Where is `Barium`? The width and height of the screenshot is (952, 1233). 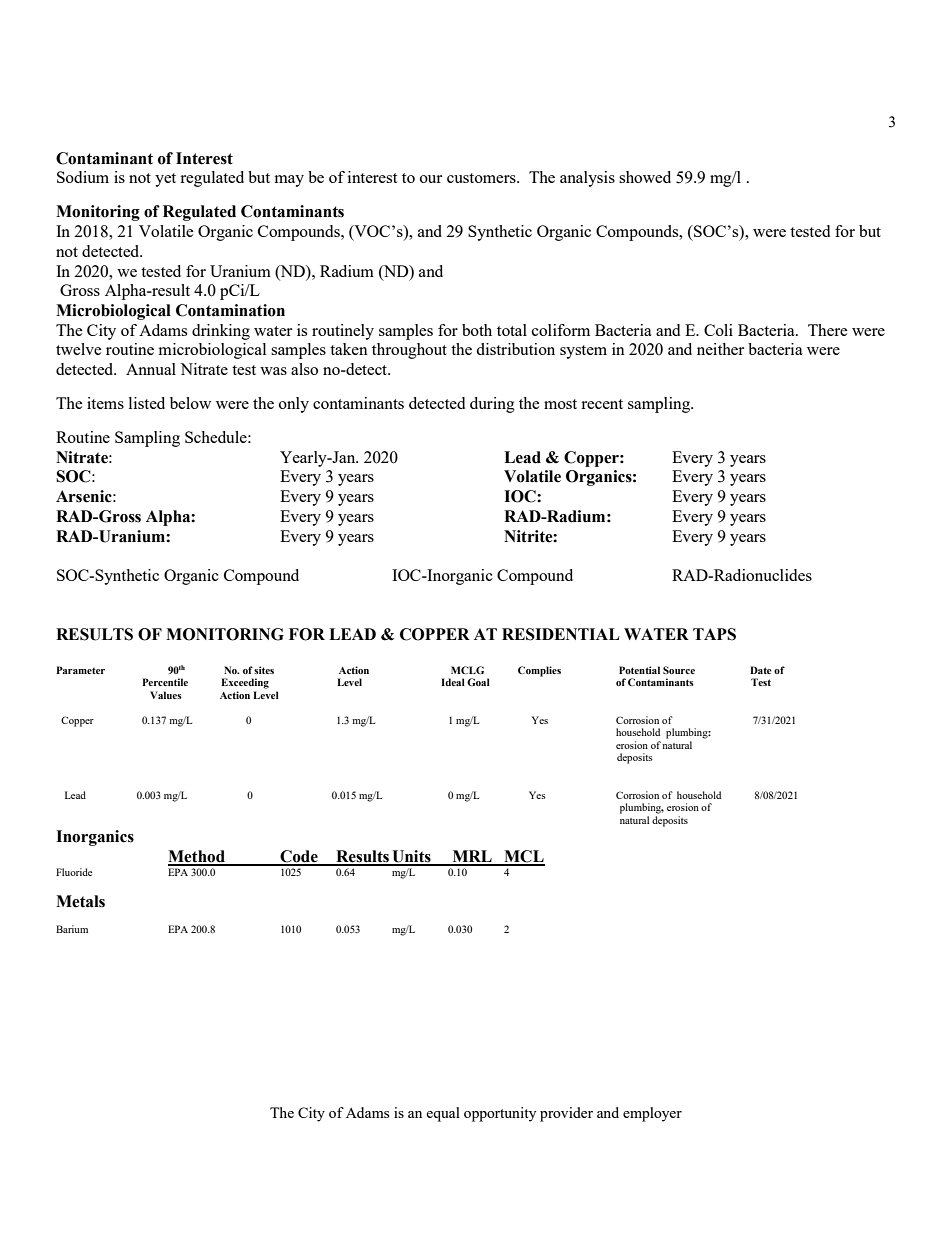 Barium is located at coordinates (72, 929).
